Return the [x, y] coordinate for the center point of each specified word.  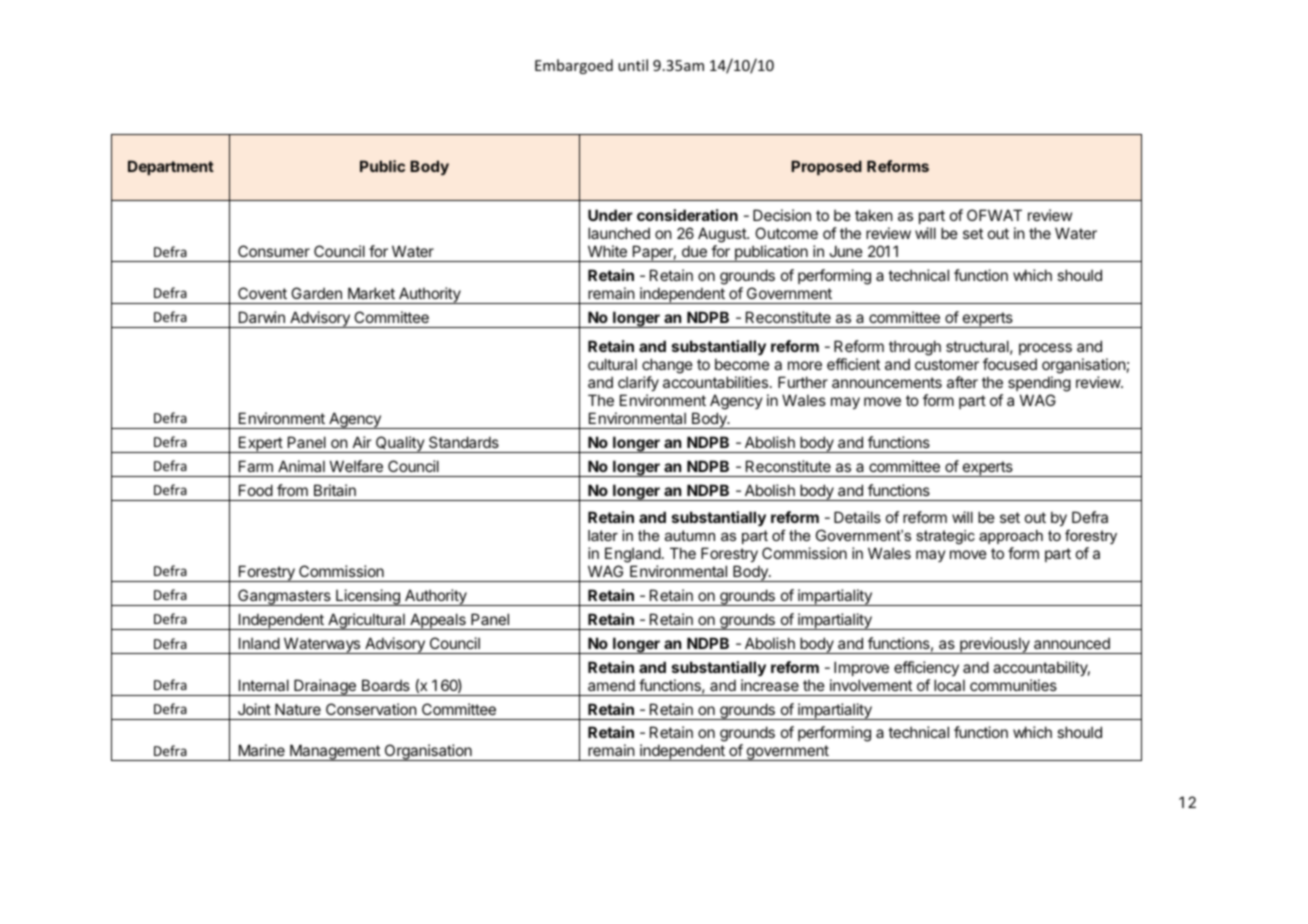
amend [611, 685]
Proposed [826, 167]
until [633, 65]
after [962, 382]
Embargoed [574, 66]
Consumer [274, 251]
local [949, 685]
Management [335, 752]
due [694, 251]
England [633, 555]
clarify [638, 383]
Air [362, 442]
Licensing [368, 597]
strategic [945, 537]
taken [874, 215]
